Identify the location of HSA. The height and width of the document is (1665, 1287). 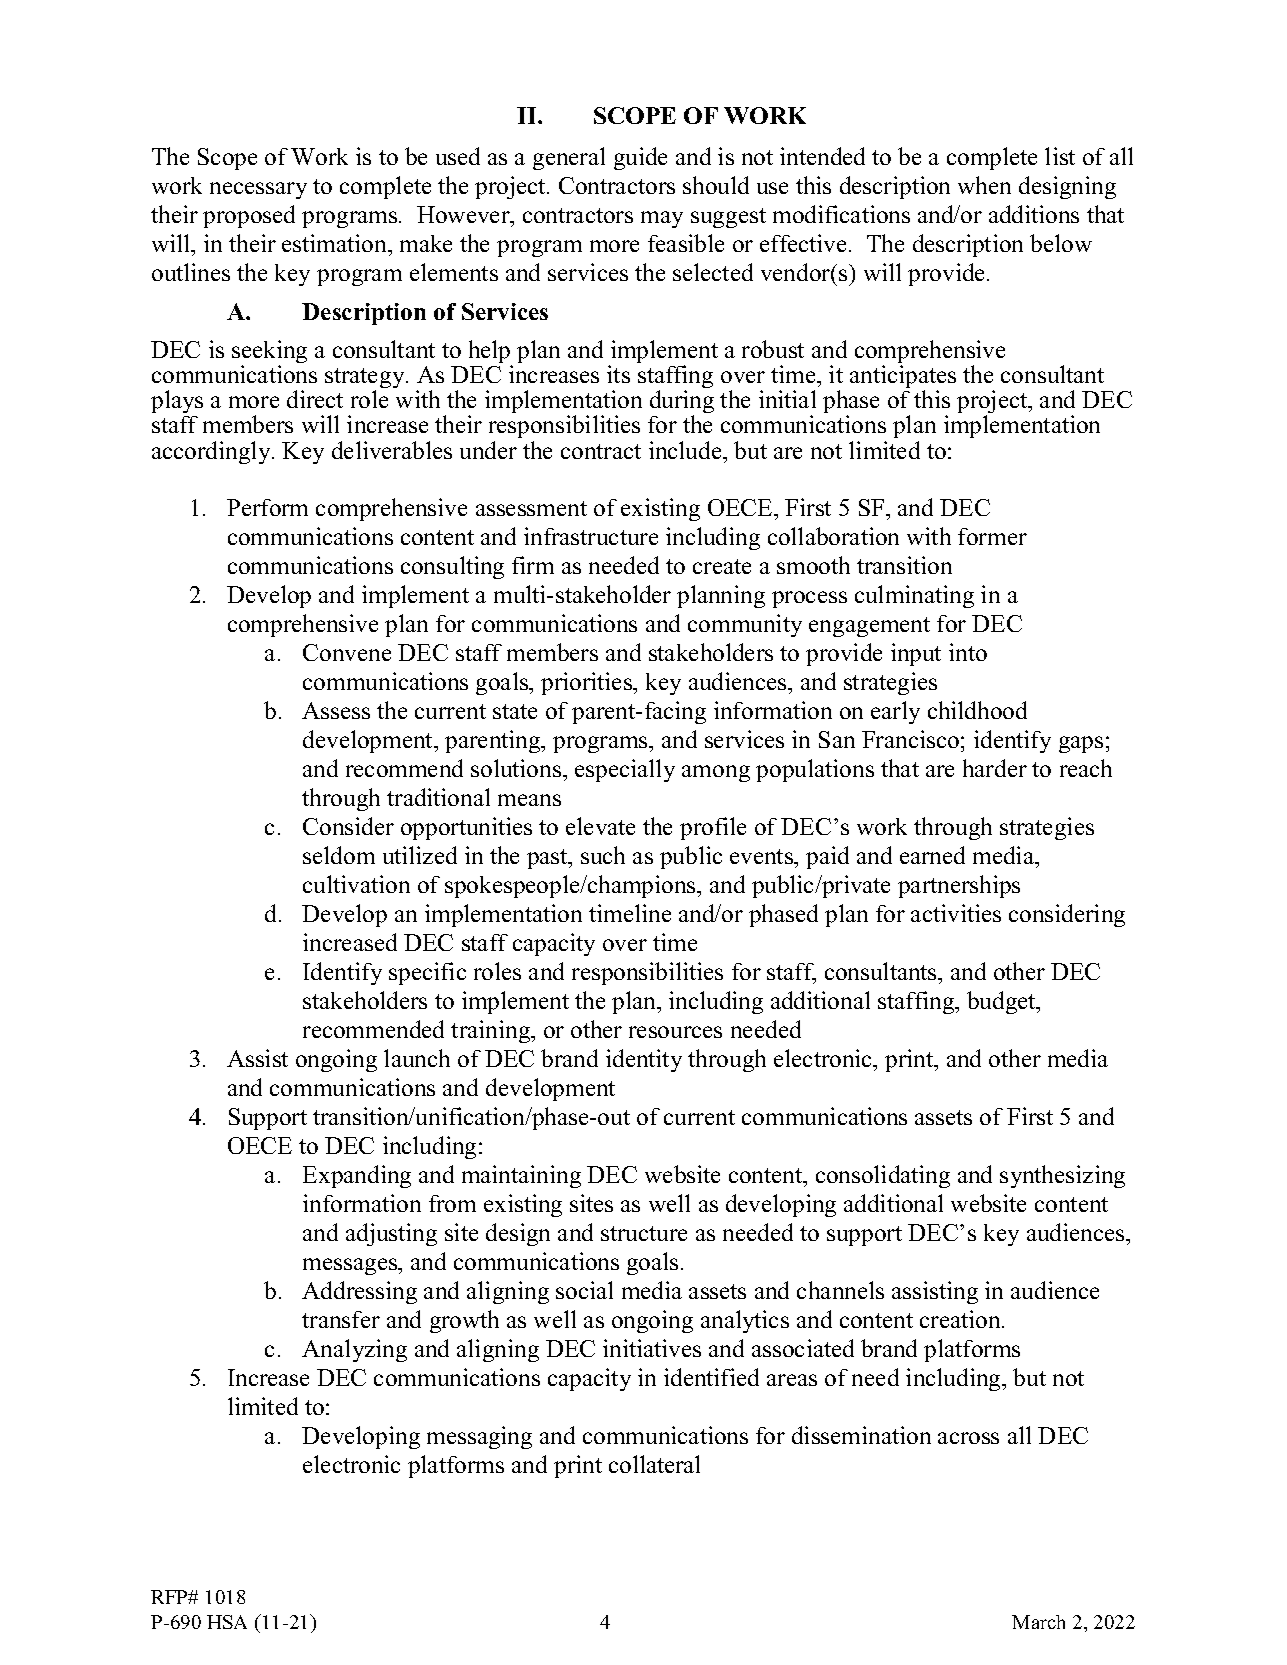
(227, 1622).
